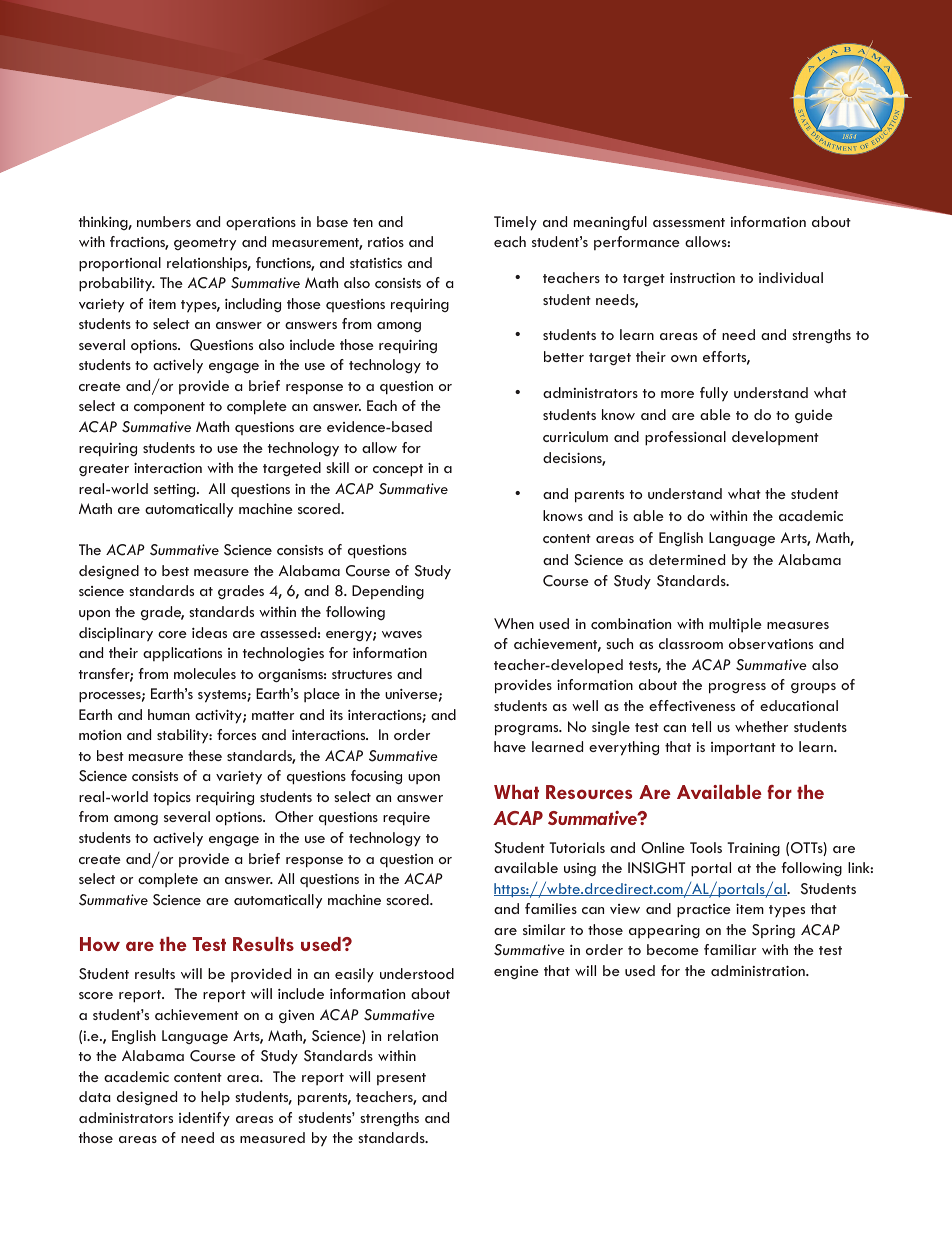 The height and width of the document is (1233, 952). I want to click on present, so click(401, 1079).
